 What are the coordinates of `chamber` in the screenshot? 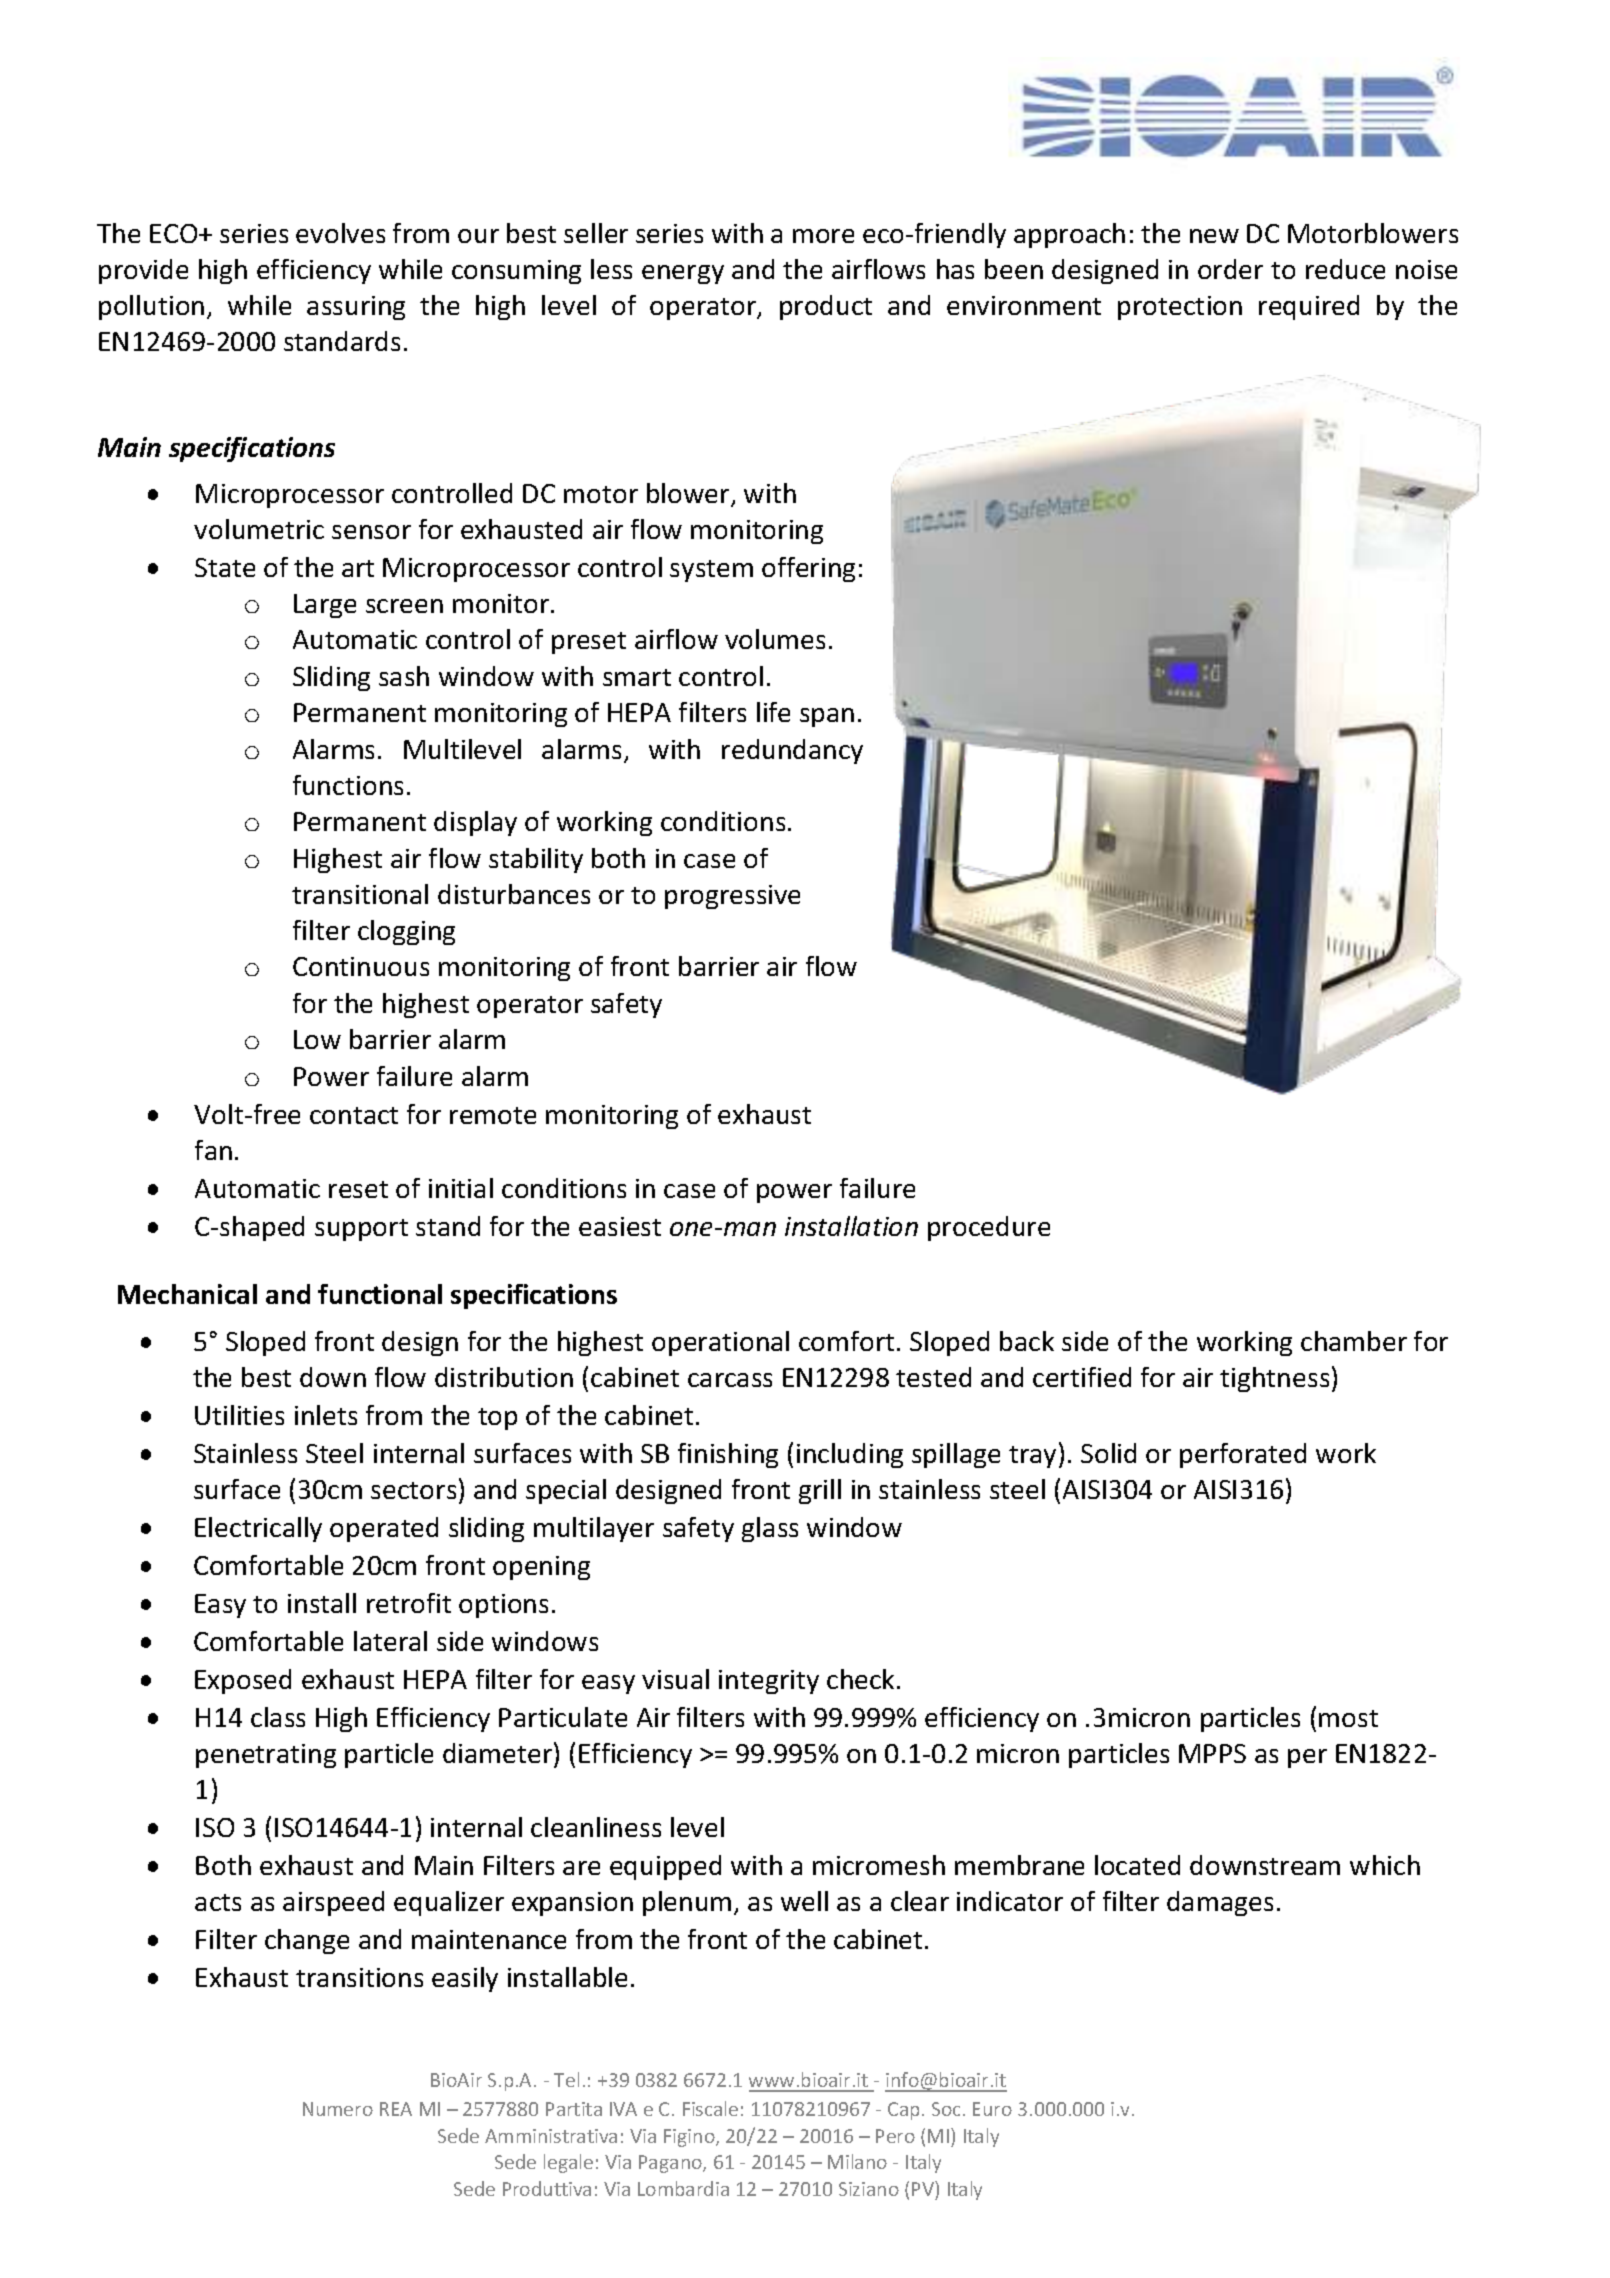 It's located at (1354, 1341).
